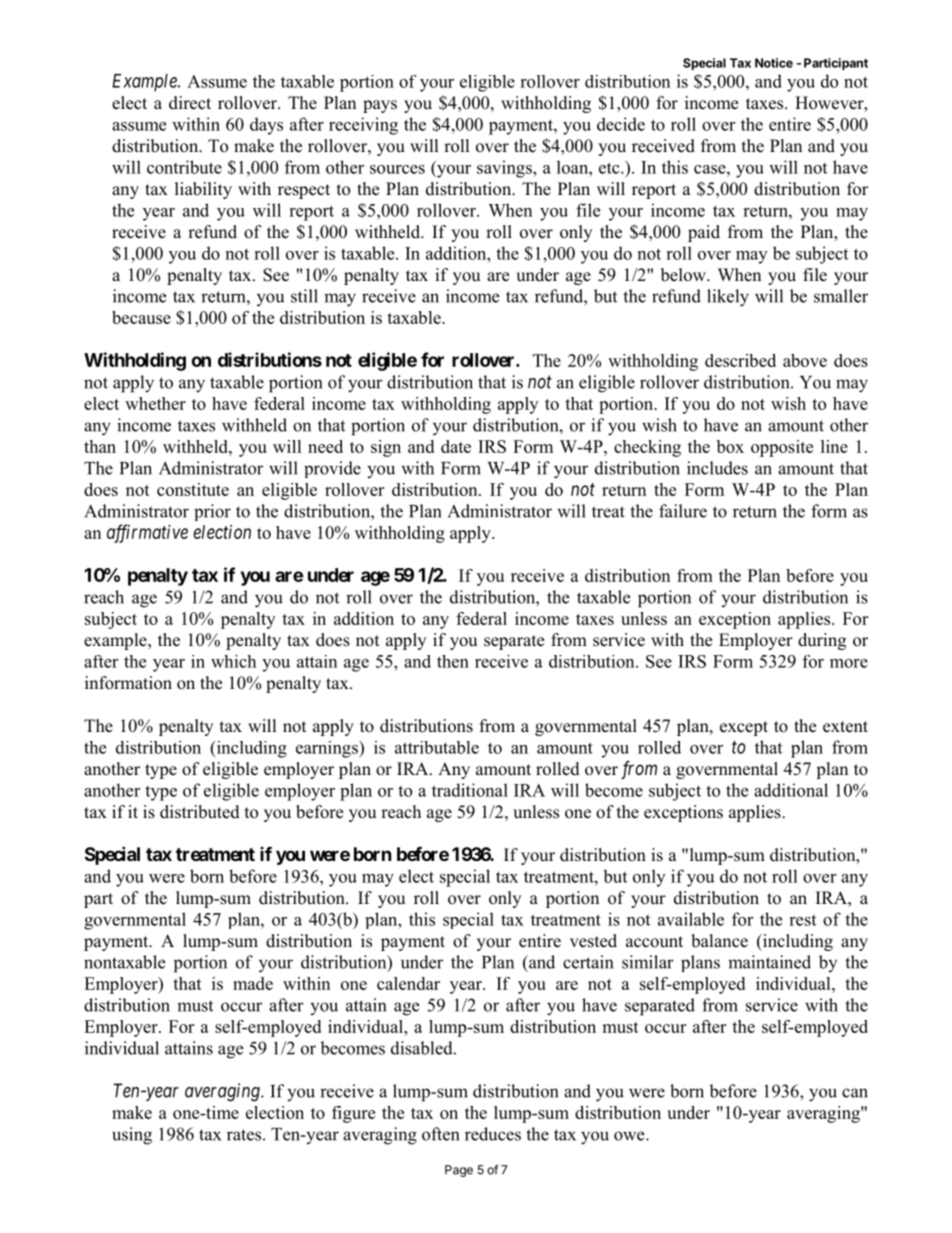  Describe the element at coordinates (233, 661) in the page. I see `which` at that location.
